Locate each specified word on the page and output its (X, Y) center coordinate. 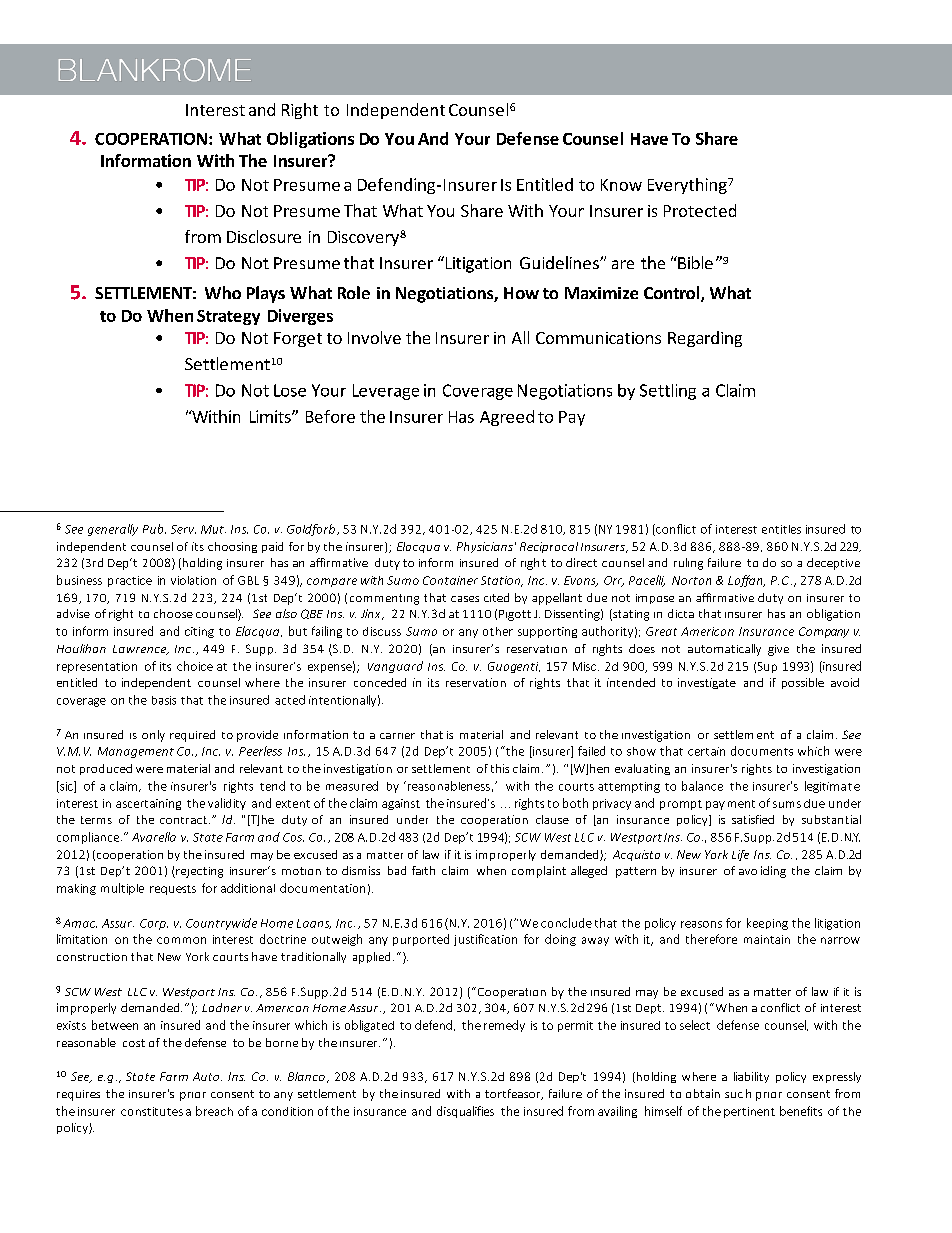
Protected (700, 210)
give (778, 650)
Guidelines (560, 262)
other (498, 631)
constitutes (152, 1111)
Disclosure (264, 236)
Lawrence (141, 650)
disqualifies (465, 1112)
